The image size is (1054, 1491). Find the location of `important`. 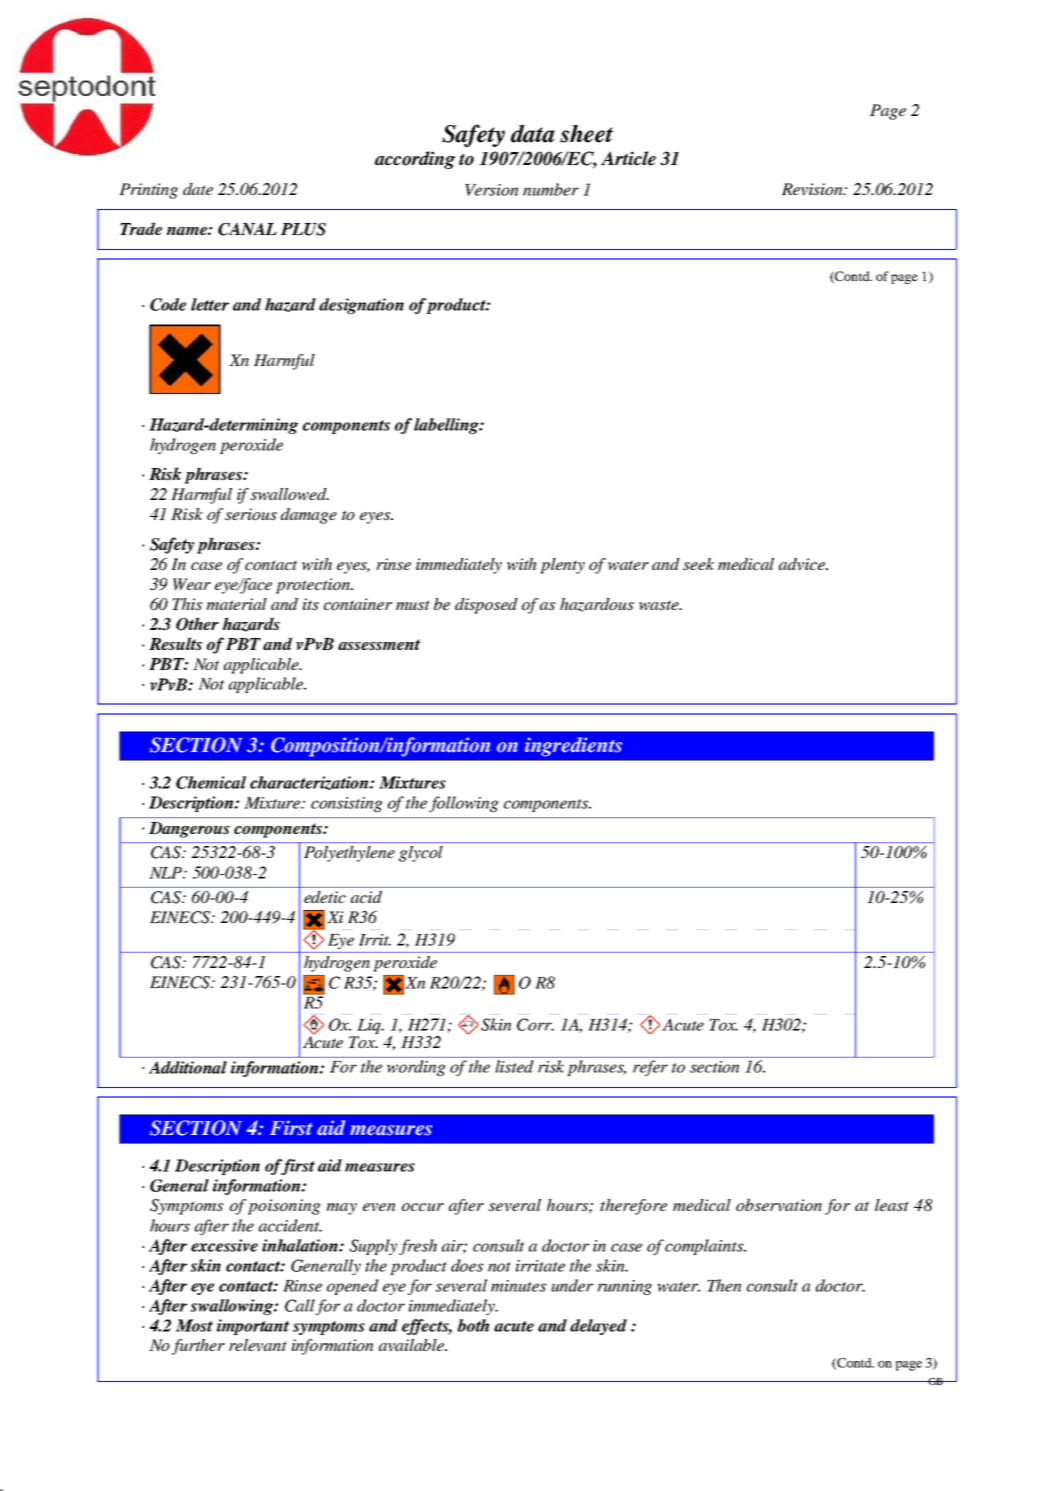

important is located at coordinates (253, 1327).
